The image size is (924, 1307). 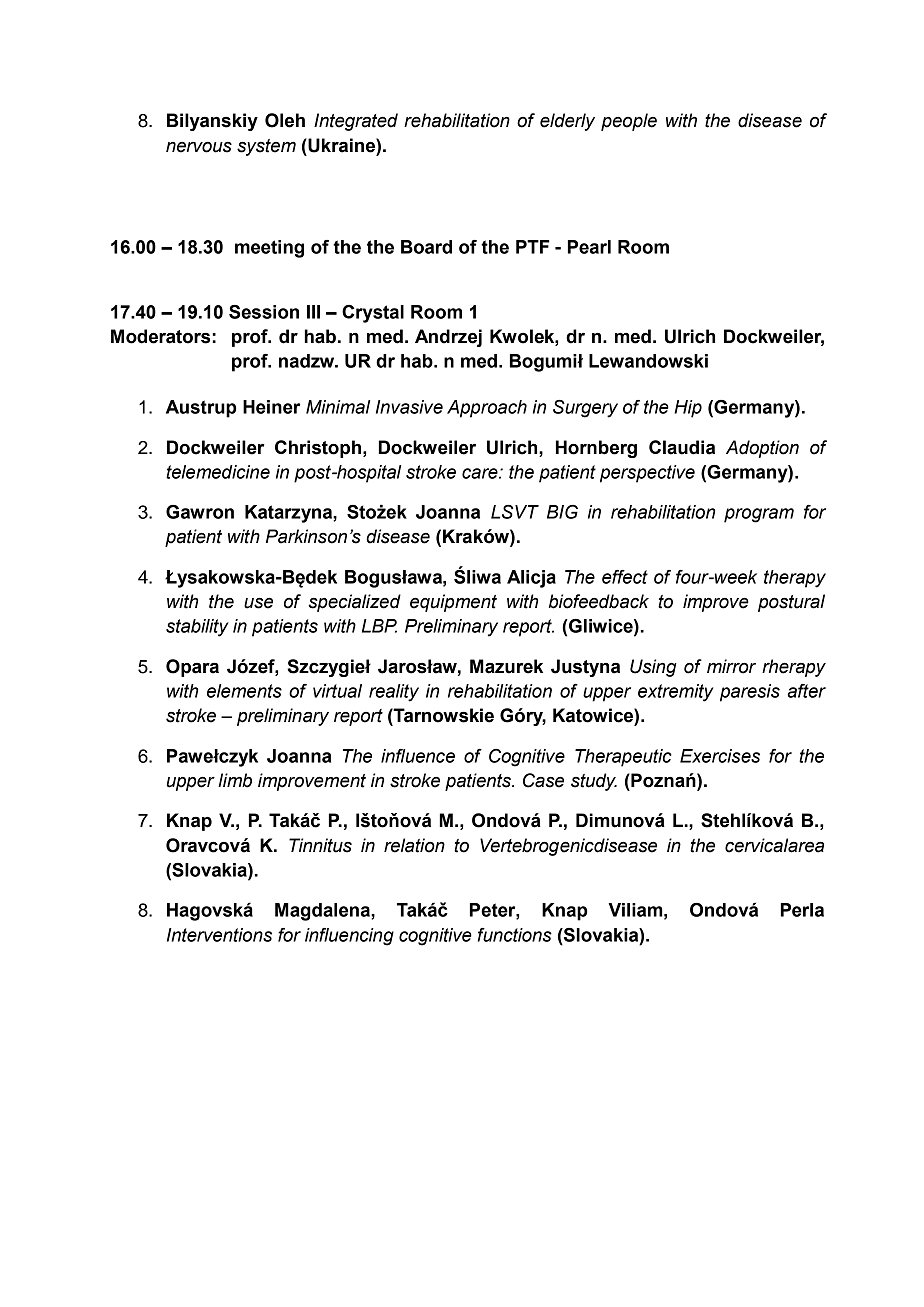 I want to click on functions, so click(x=515, y=935).
